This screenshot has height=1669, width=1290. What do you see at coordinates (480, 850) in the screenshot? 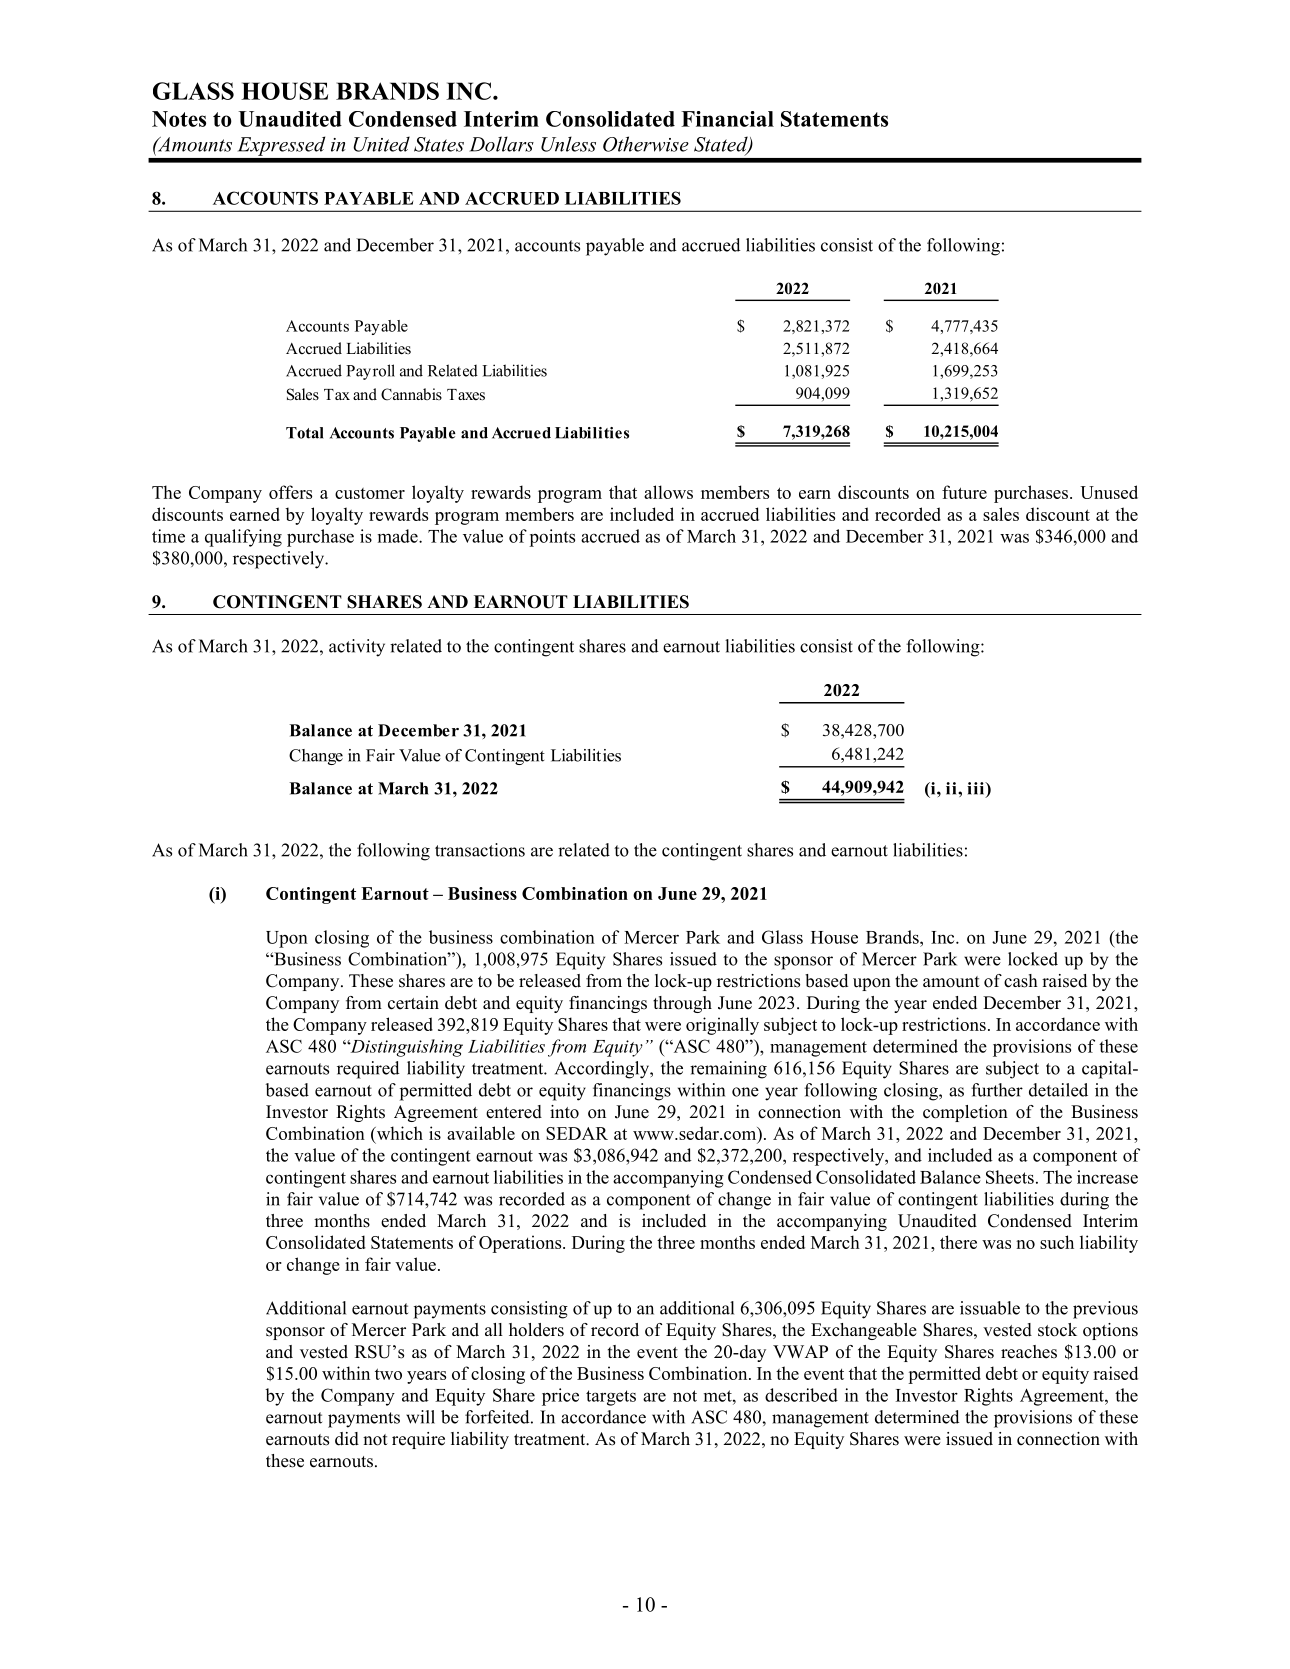
I see `transactions` at bounding box center [480, 850].
